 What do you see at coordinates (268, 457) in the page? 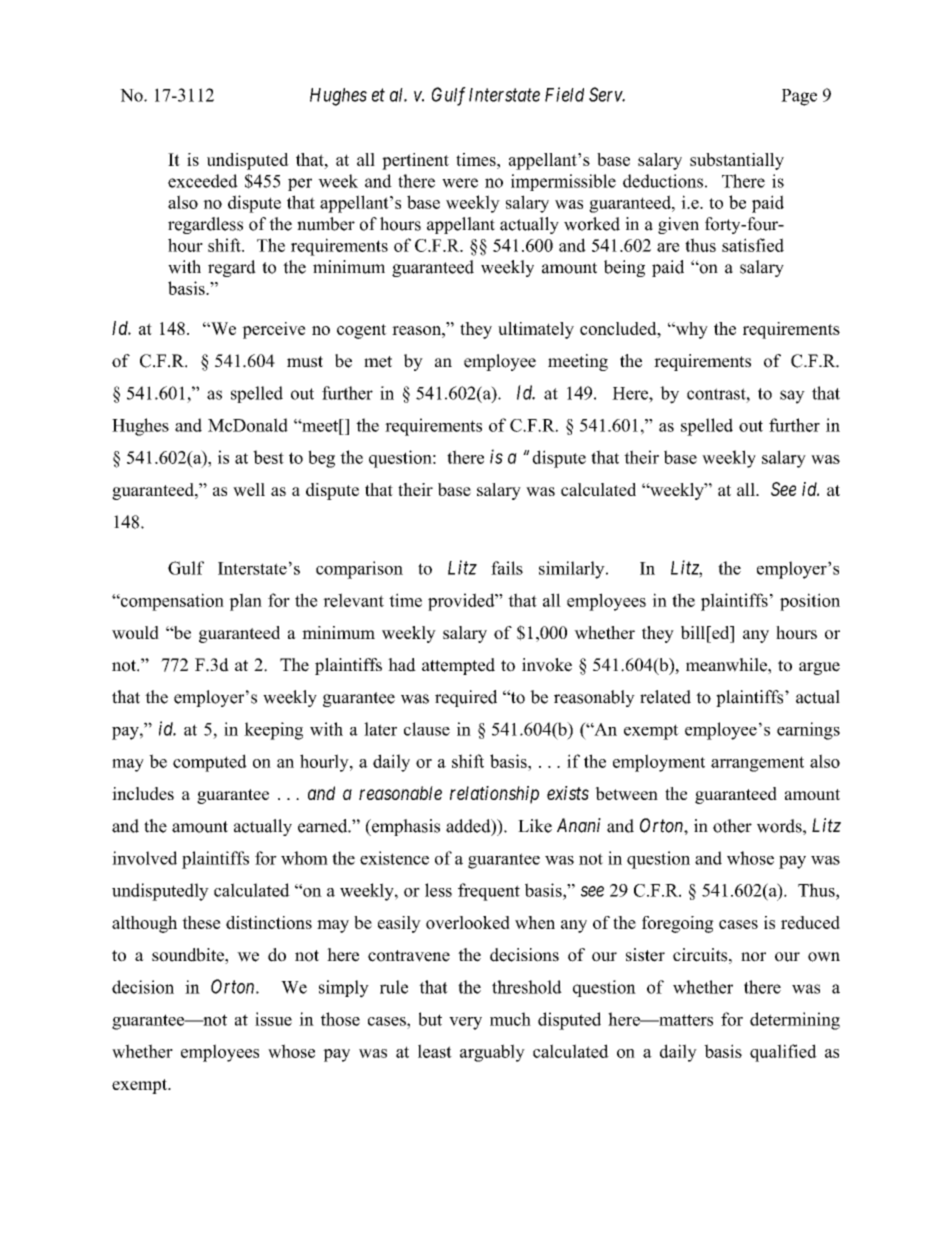
I see `best` at bounding box center [268, 457].
